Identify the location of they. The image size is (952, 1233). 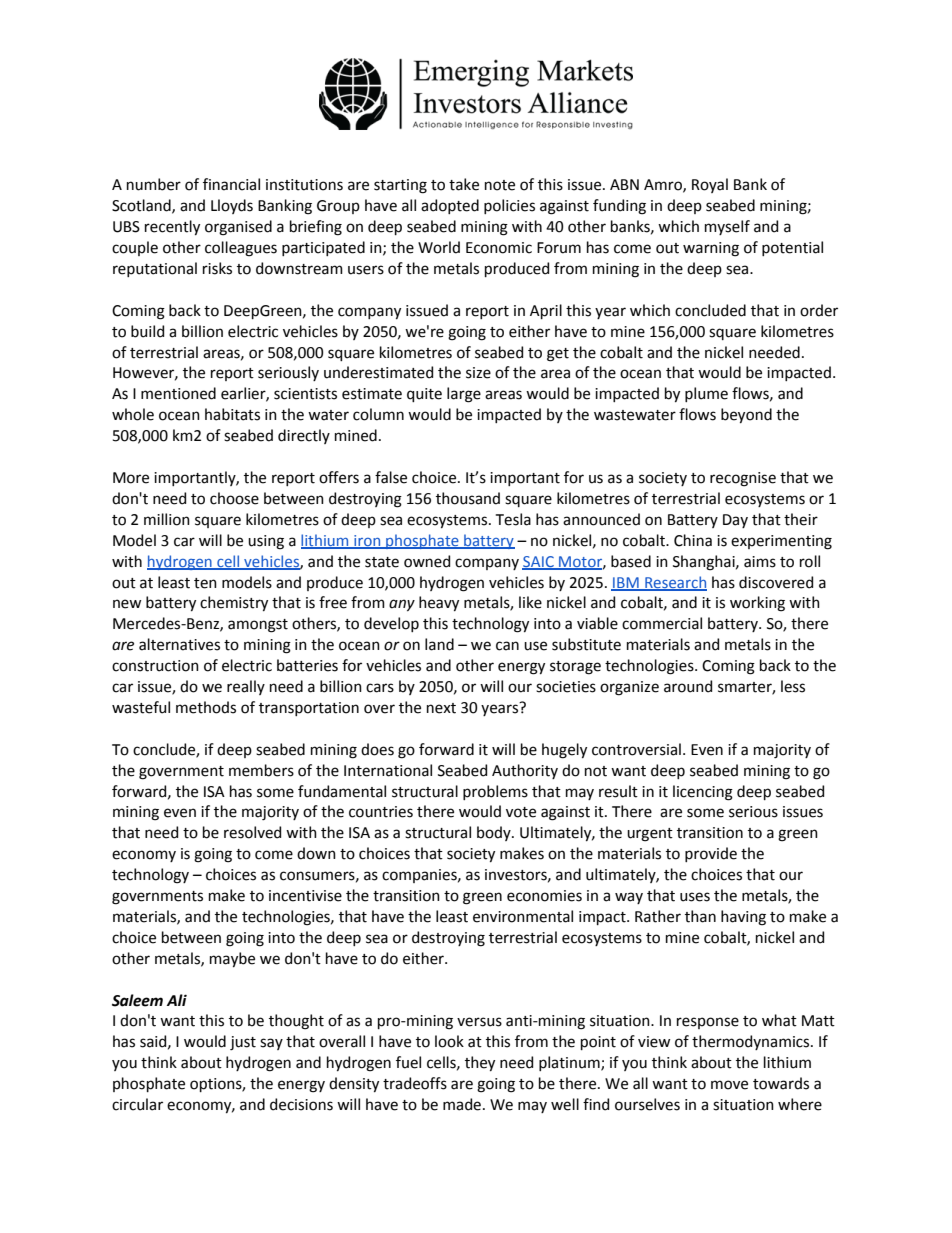
(480, 1063).
